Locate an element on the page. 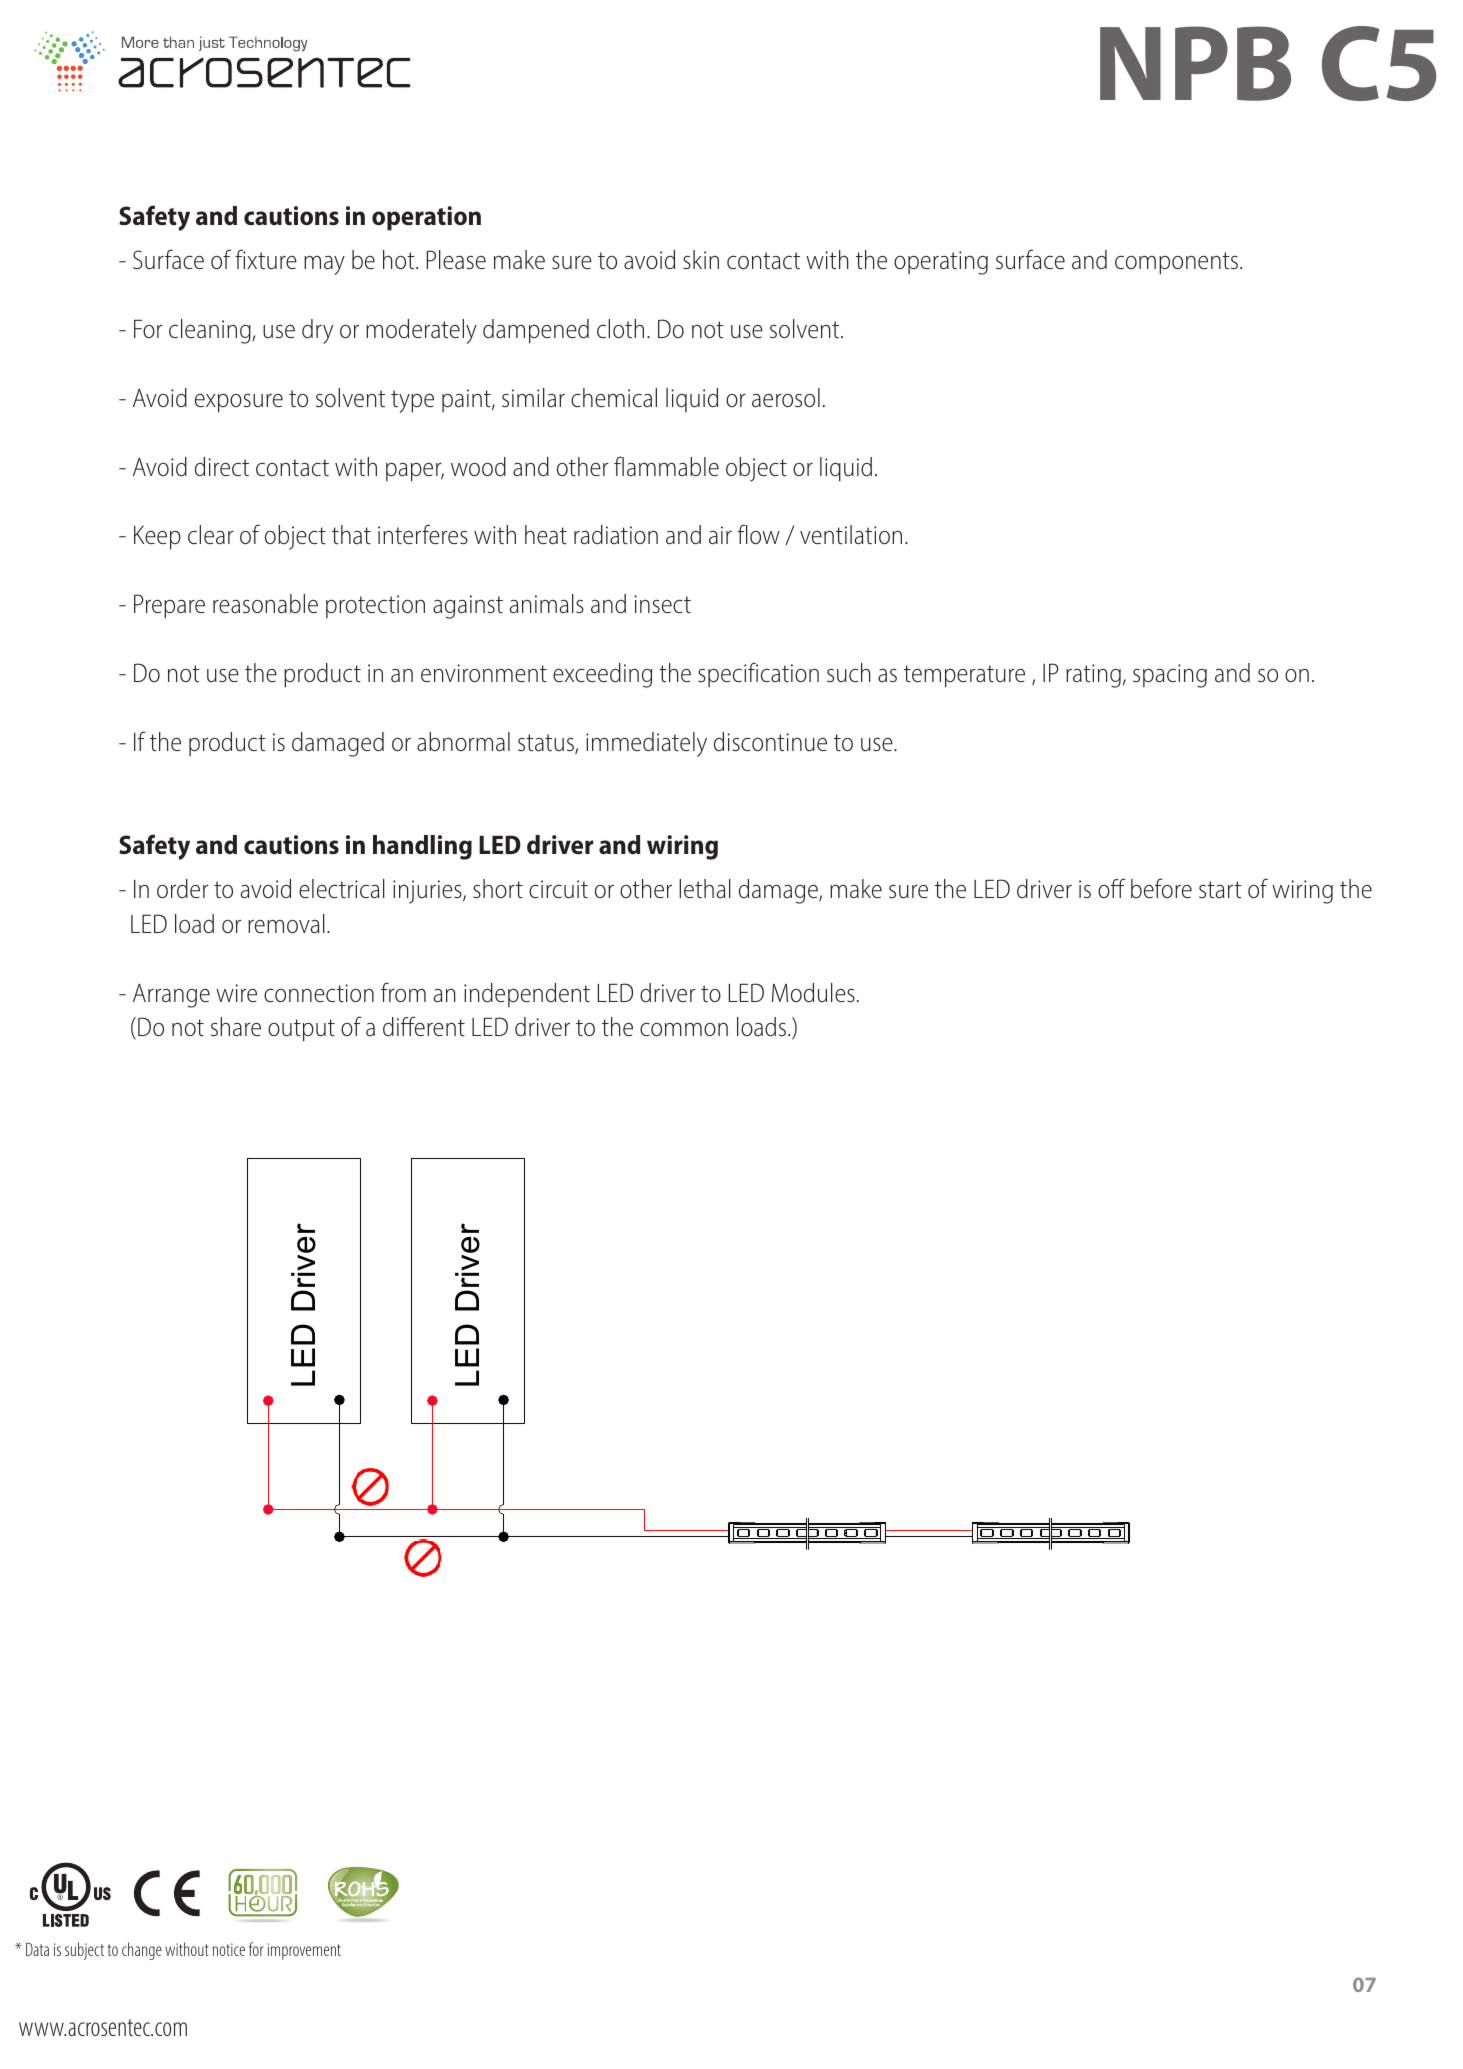  fixture is located at coordinates (266, 259).
